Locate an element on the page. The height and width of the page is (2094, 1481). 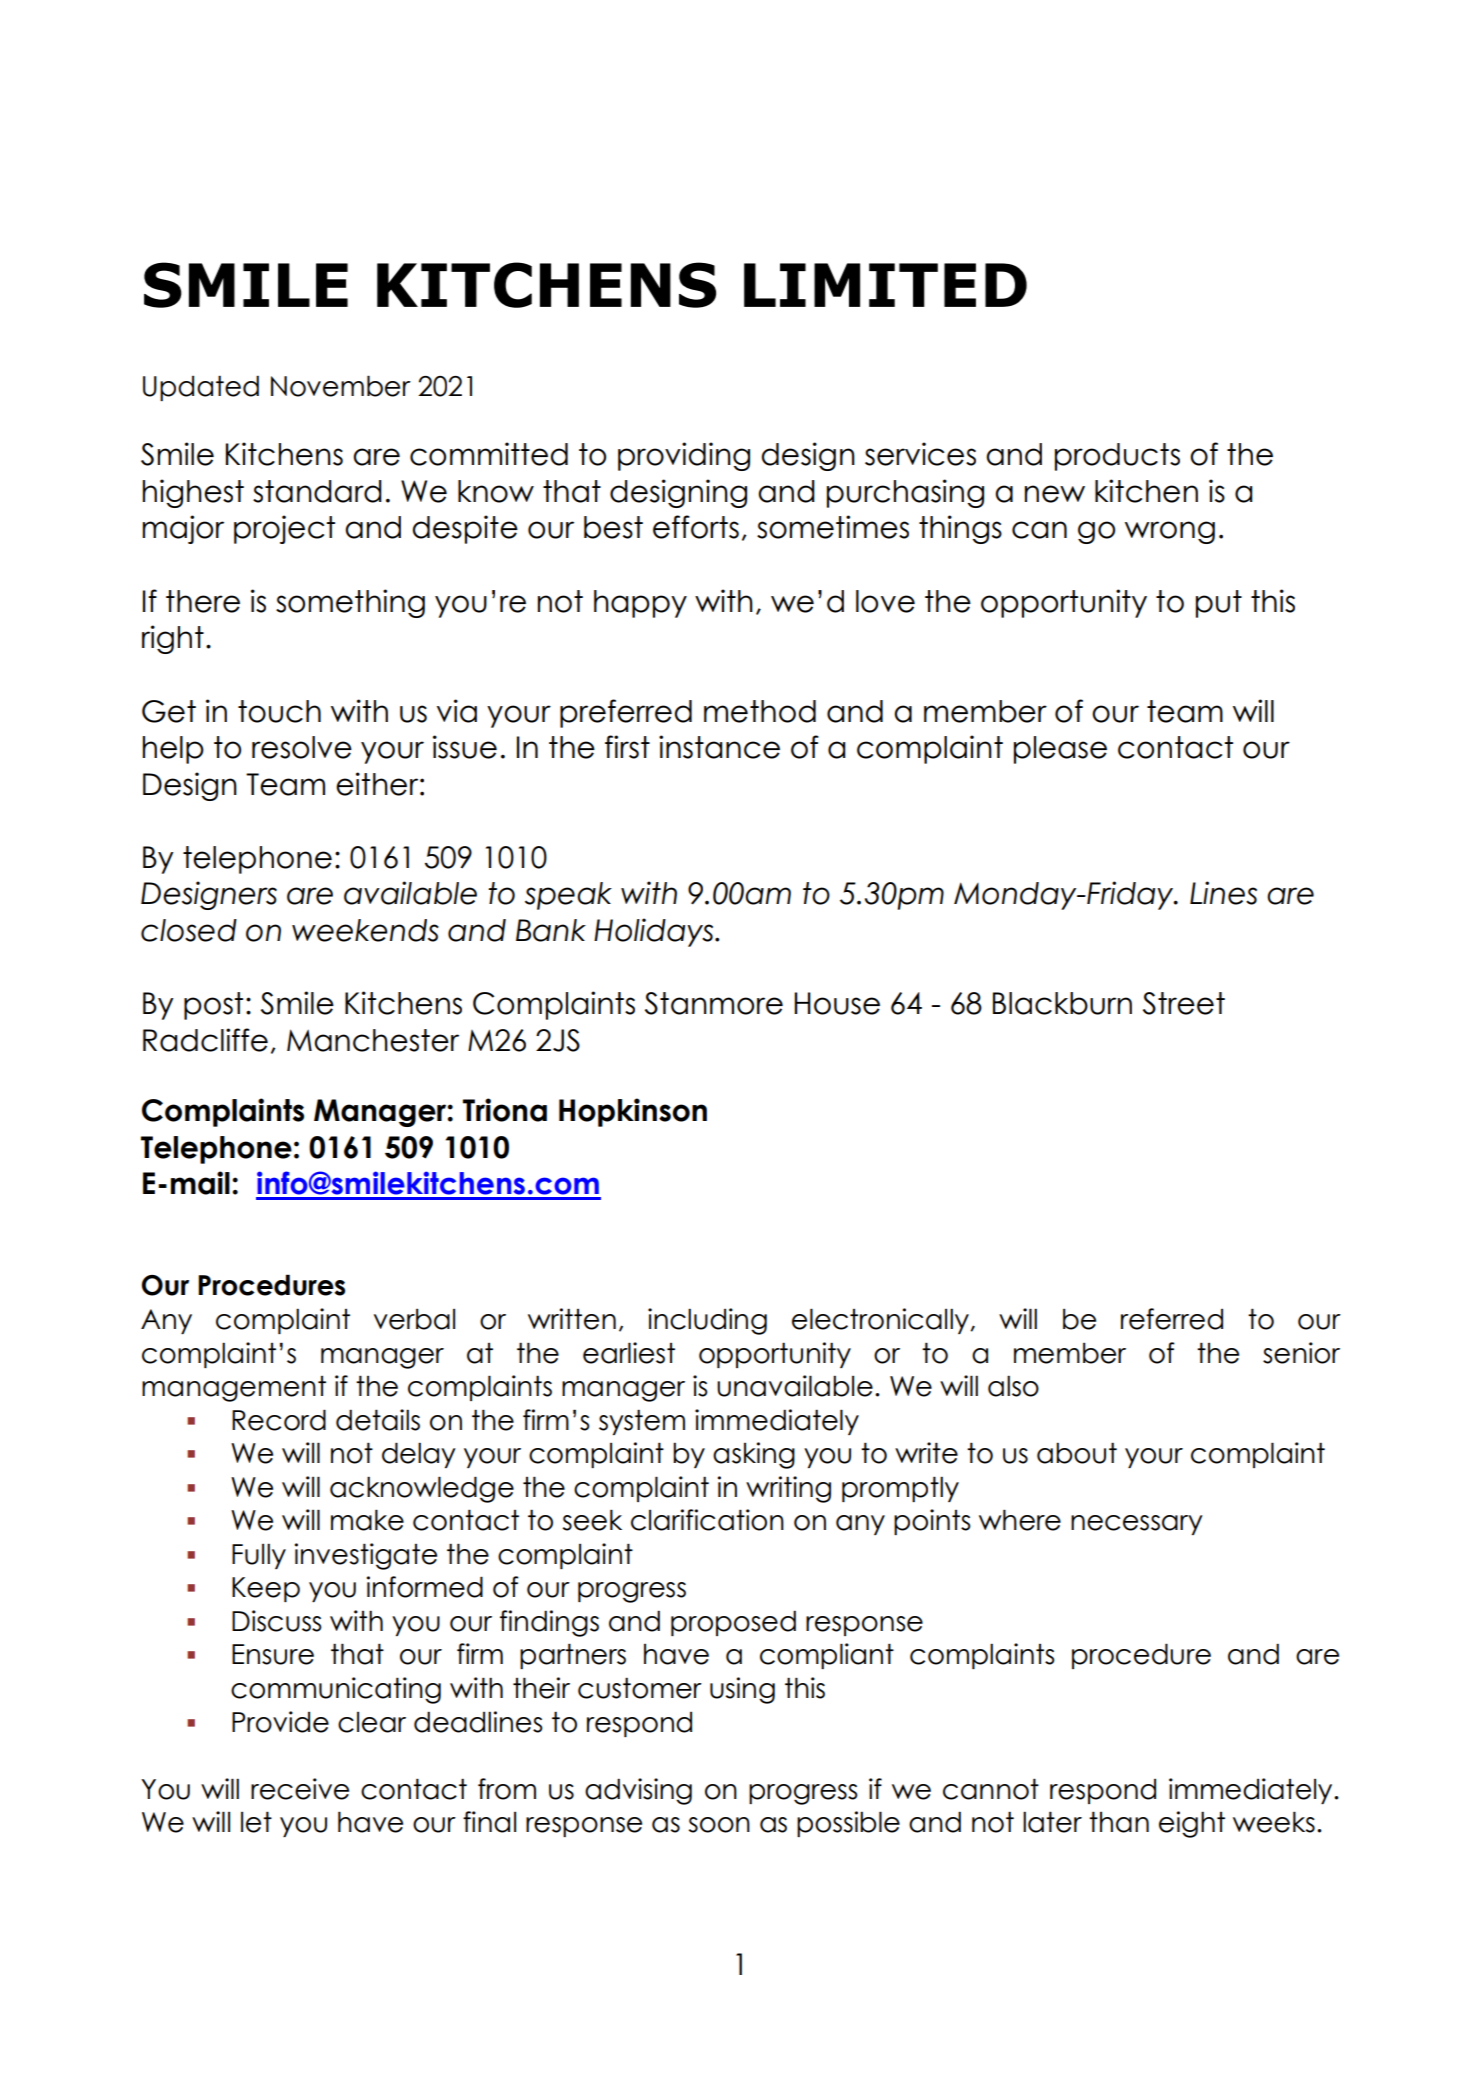
Manchester is located at coordinates (373, 1040).
